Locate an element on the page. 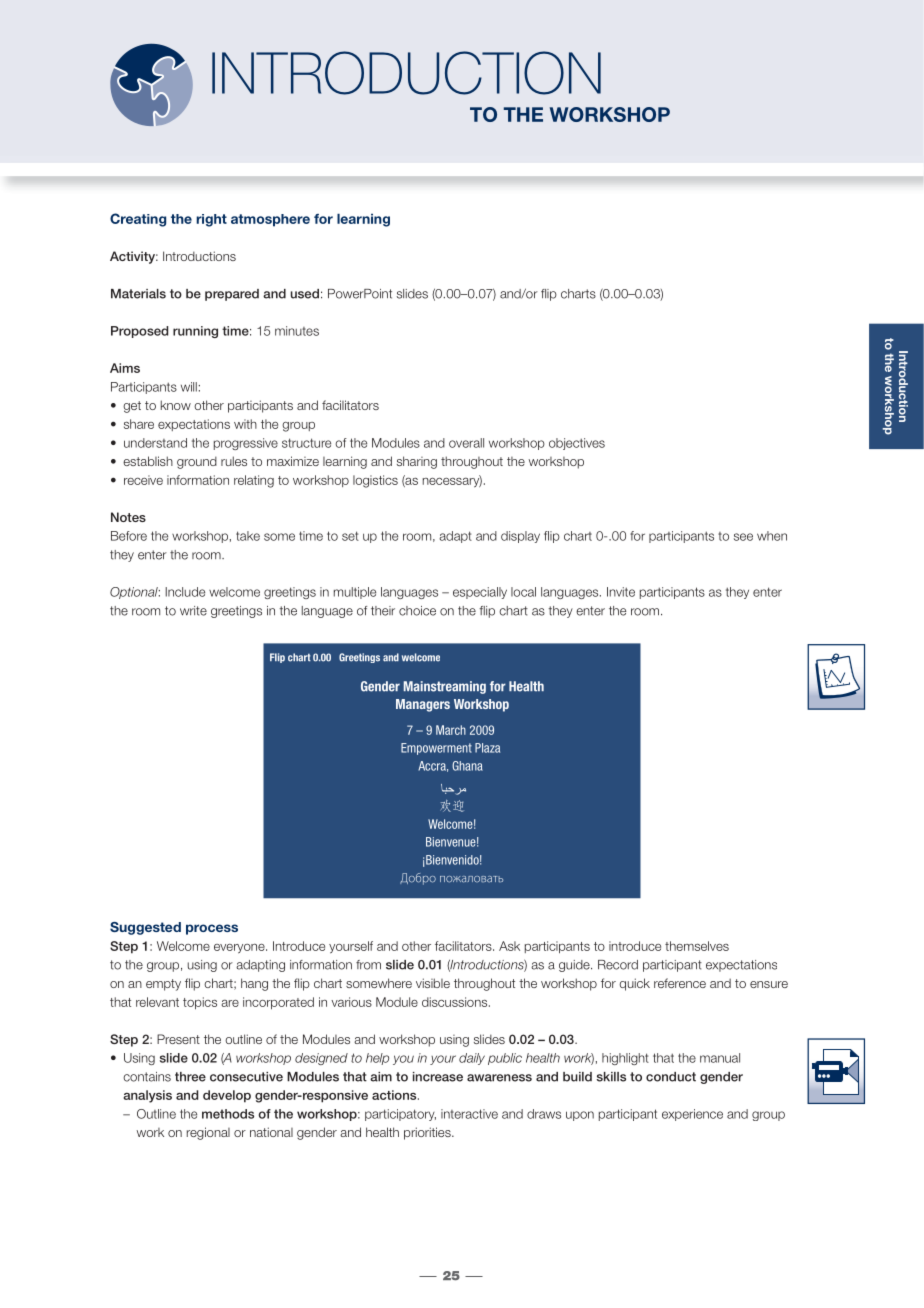 This page has width=924, height=1308. Invite is located at coordinates (621, 592).
